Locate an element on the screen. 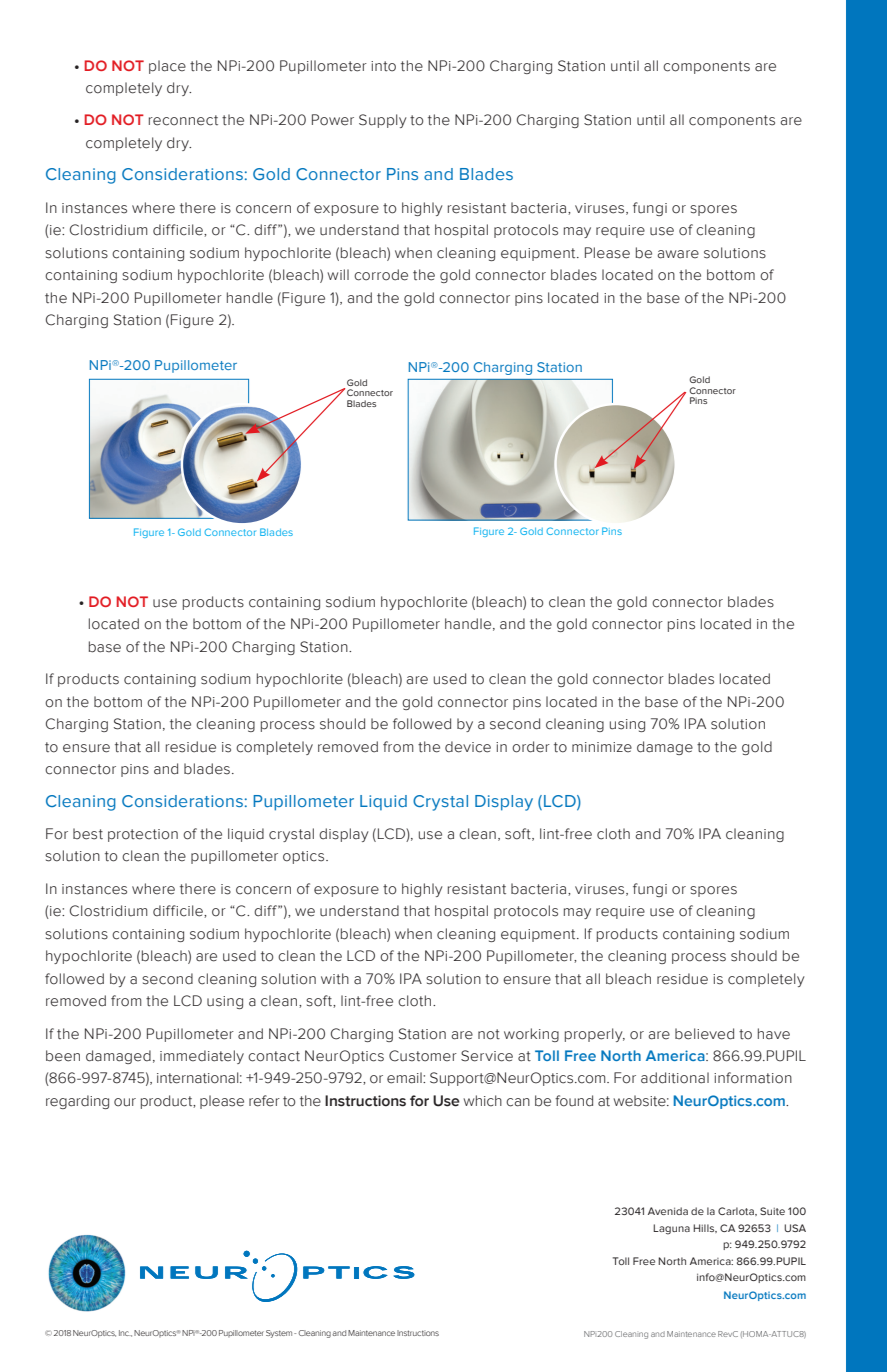 This screenshot has height=1372, width=887. Supply is located at coordinates (383, 121).
